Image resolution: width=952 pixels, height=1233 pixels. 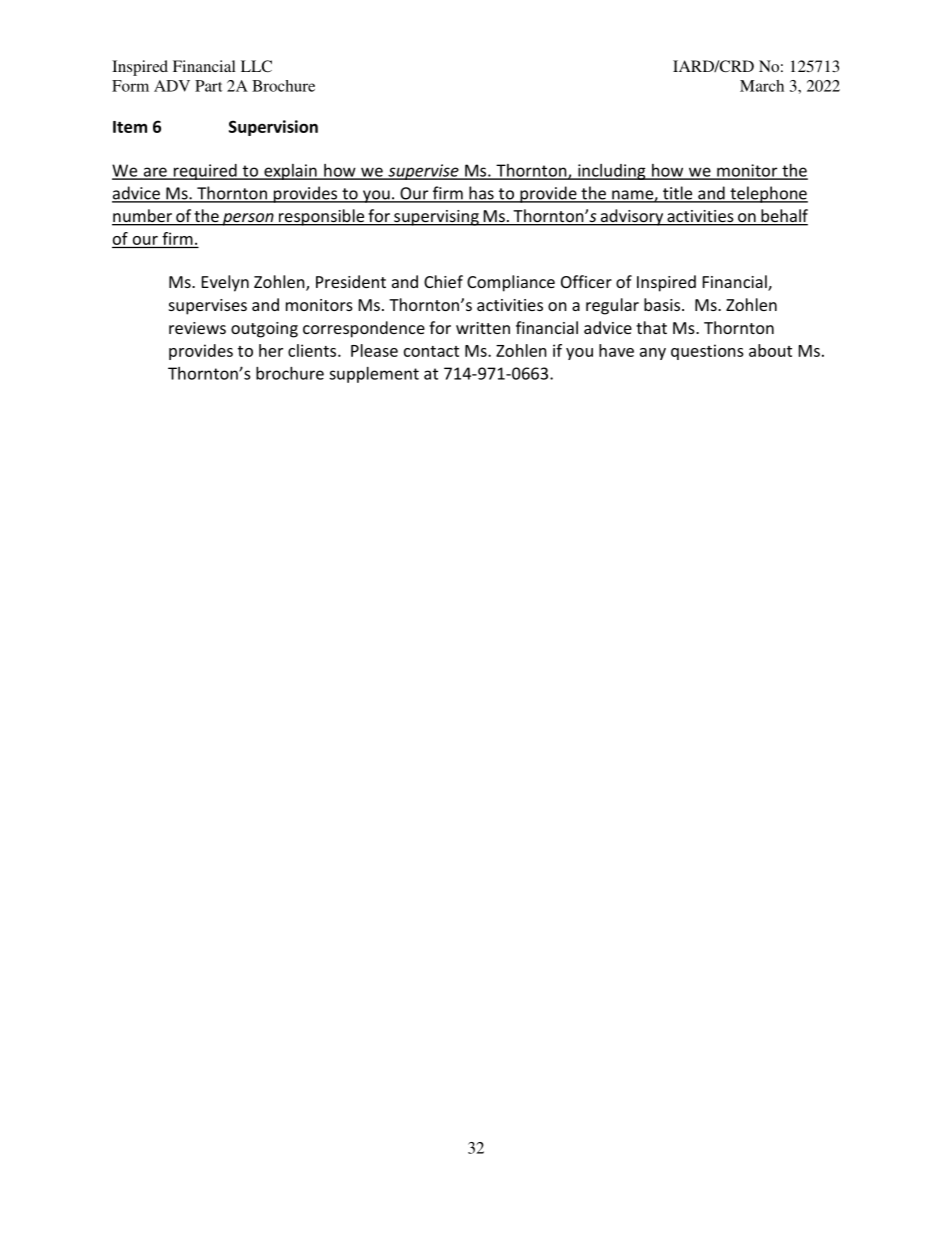 I want to click on her, so click(x=271, y=350).
